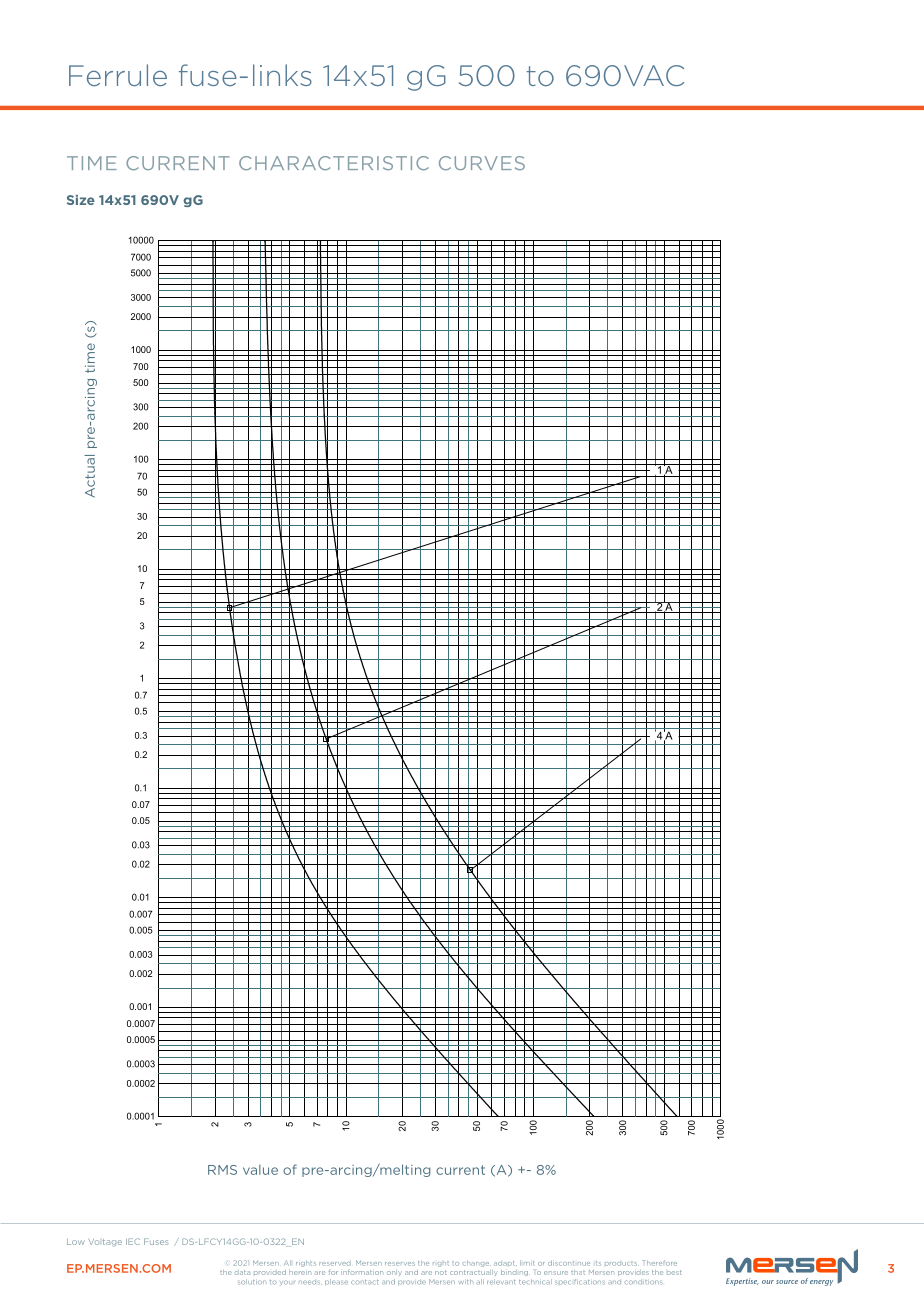 Image resolution: width=924 pixels, height=1308 pixels. I want to click on value, so click(260, 1170).
